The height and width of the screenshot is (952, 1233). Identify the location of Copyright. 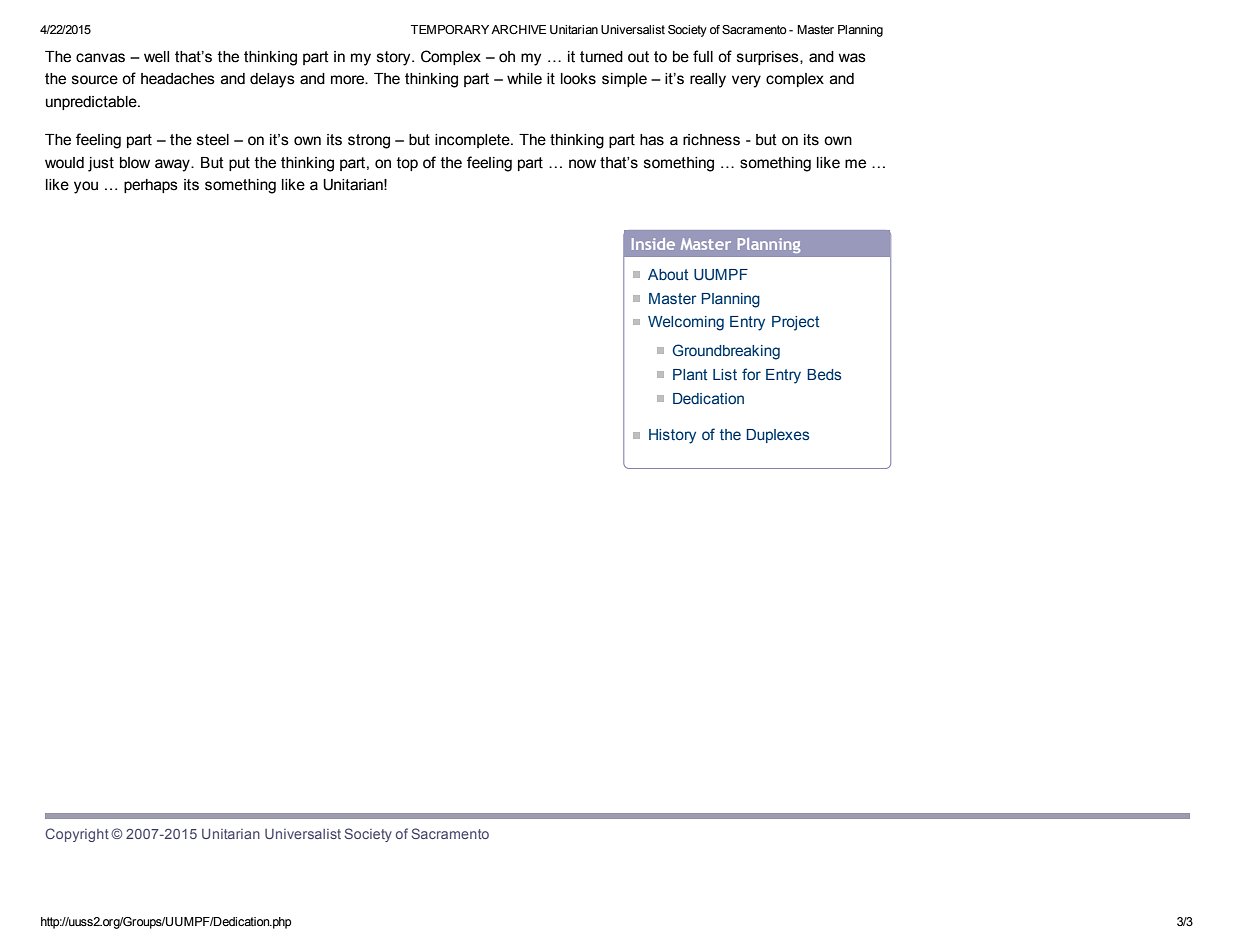
(77, 835).
